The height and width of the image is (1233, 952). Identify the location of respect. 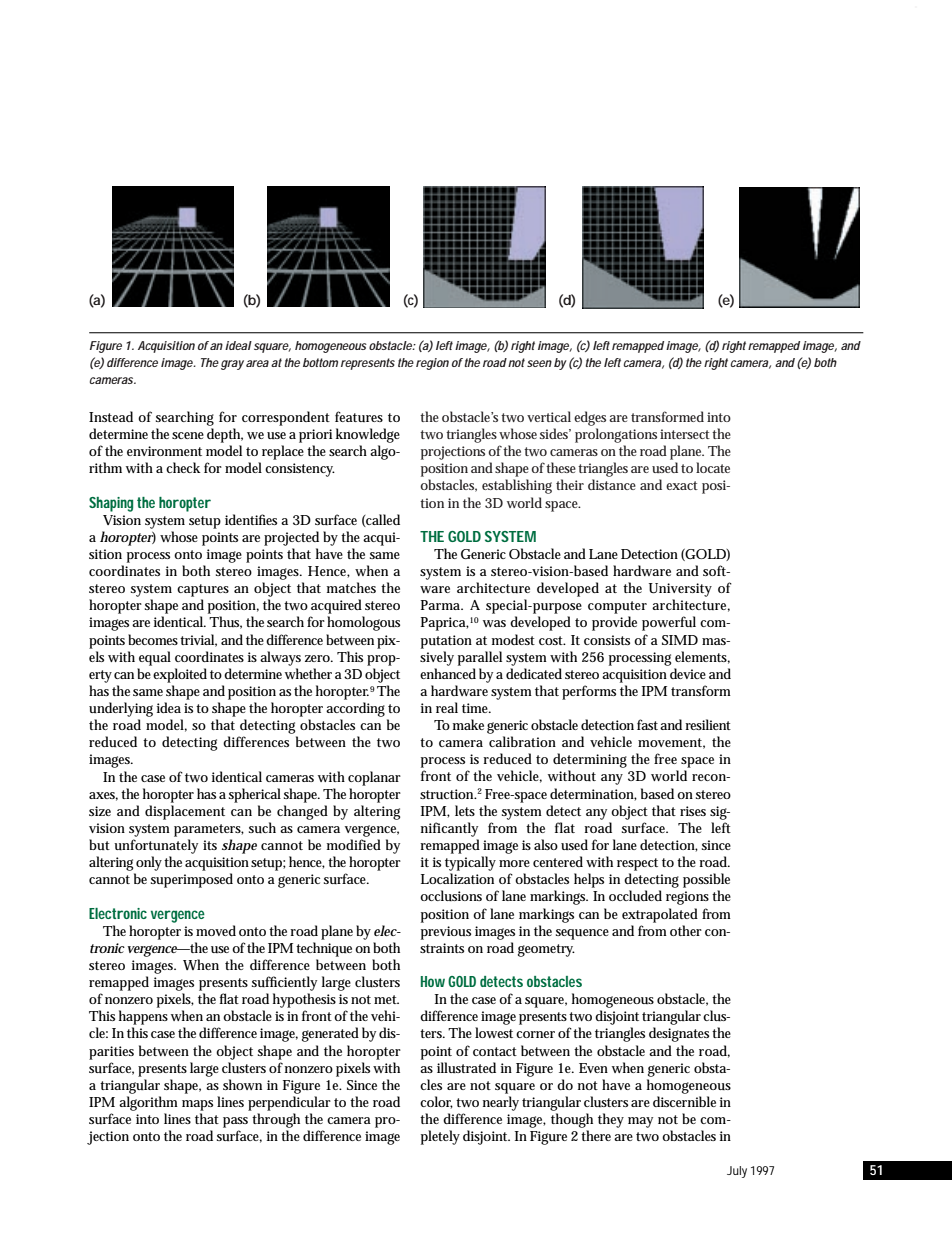
(637, 864).
